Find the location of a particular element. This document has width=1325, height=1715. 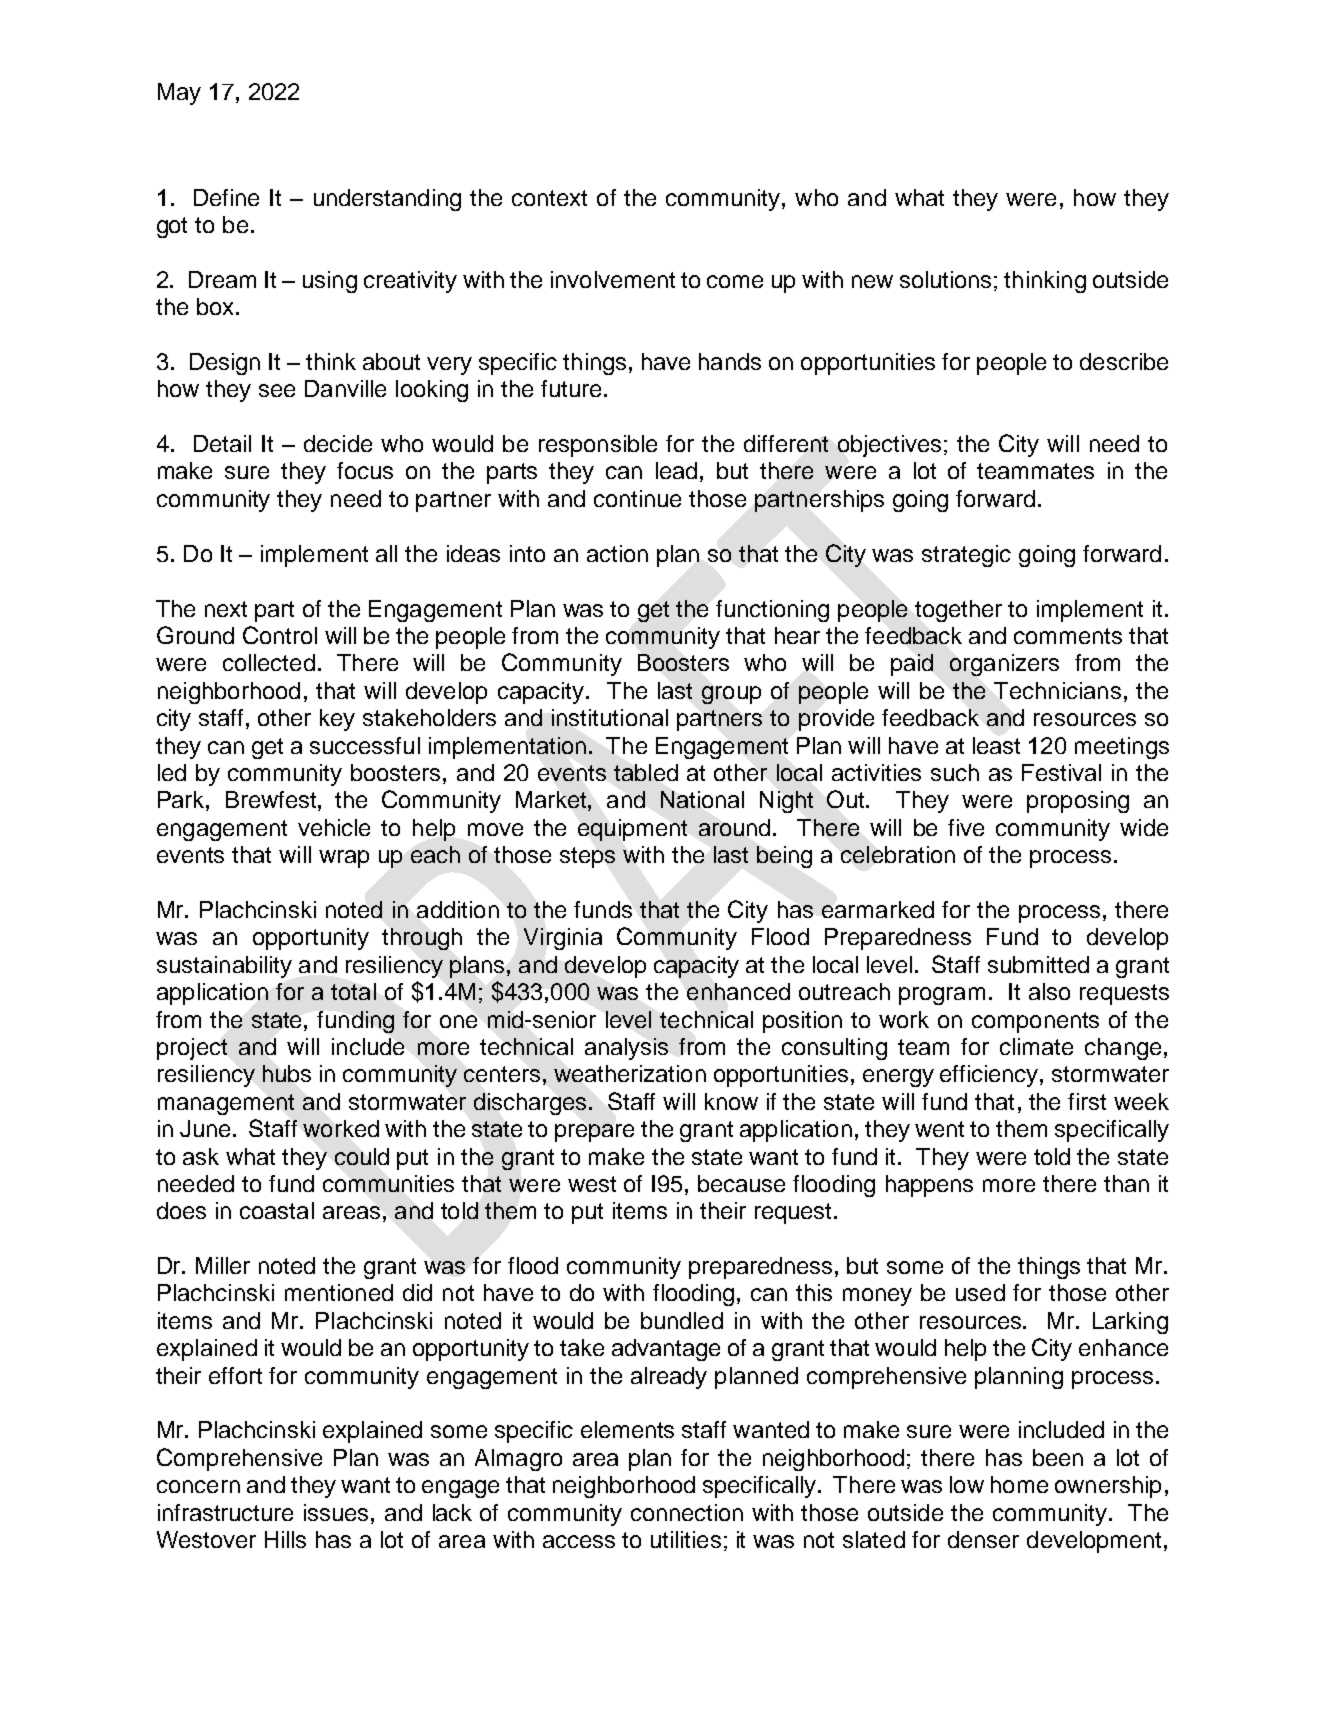

lead is located at coordinates (676, 470).
